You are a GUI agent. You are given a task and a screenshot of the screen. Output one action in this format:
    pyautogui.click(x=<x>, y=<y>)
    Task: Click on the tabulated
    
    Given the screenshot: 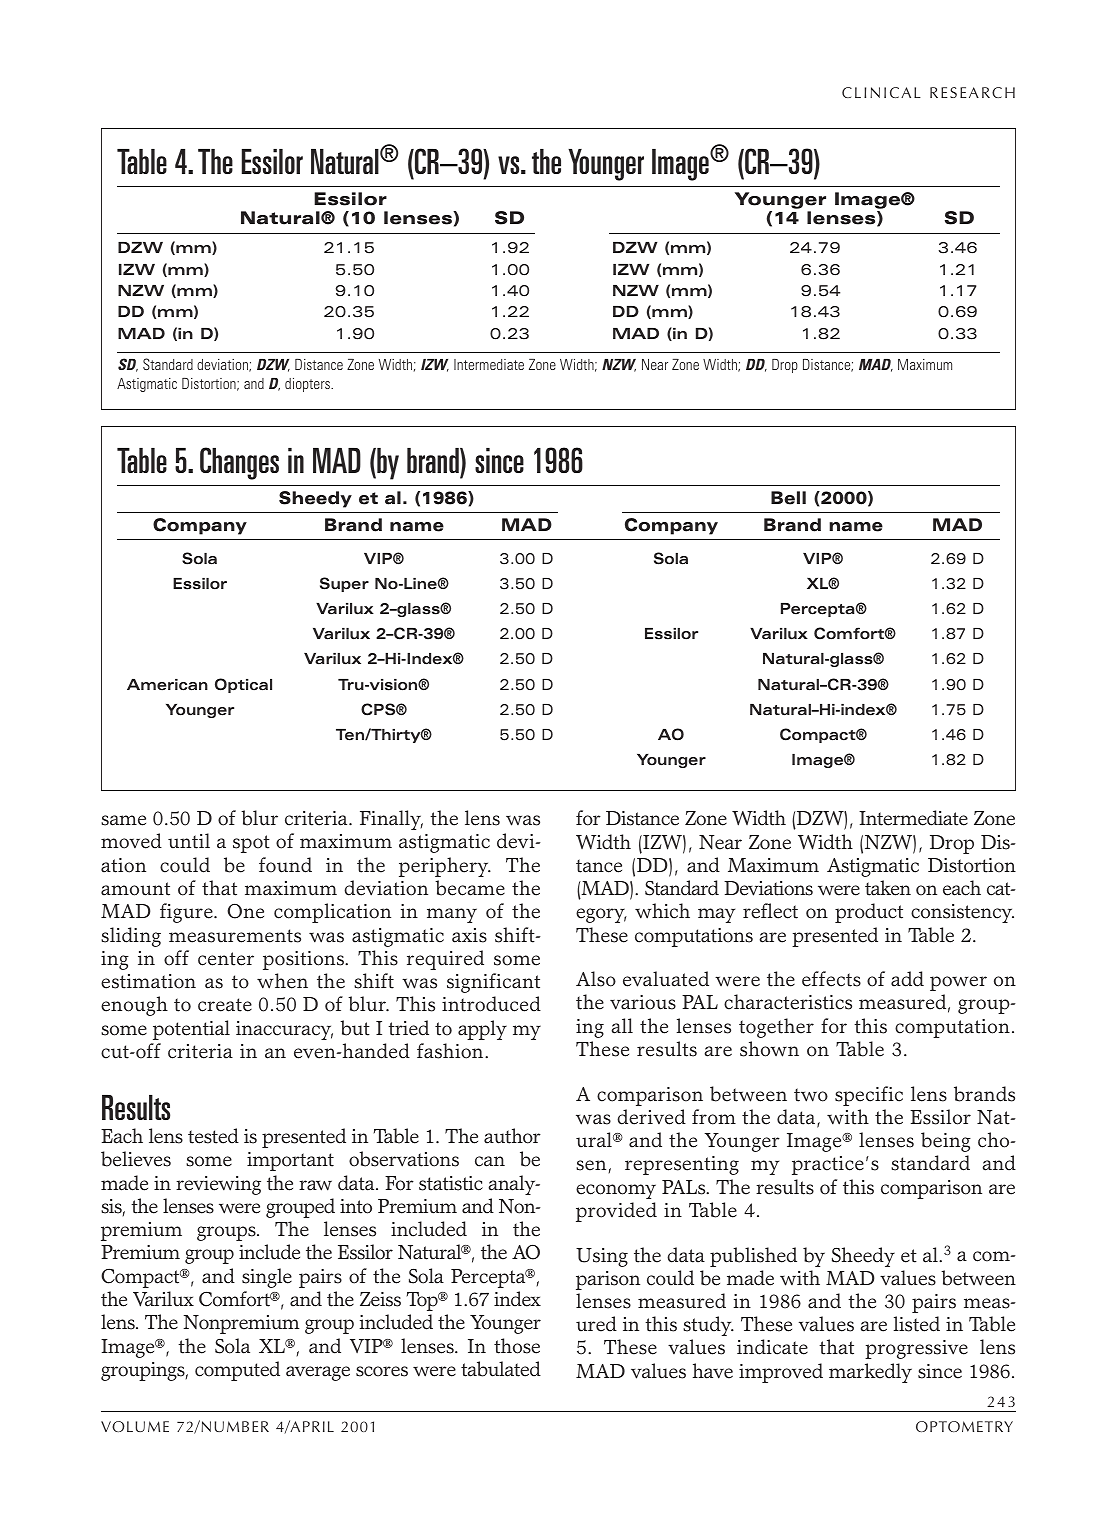 What is the action you would take?
    pyautogui.click(x=501, y=1369)
